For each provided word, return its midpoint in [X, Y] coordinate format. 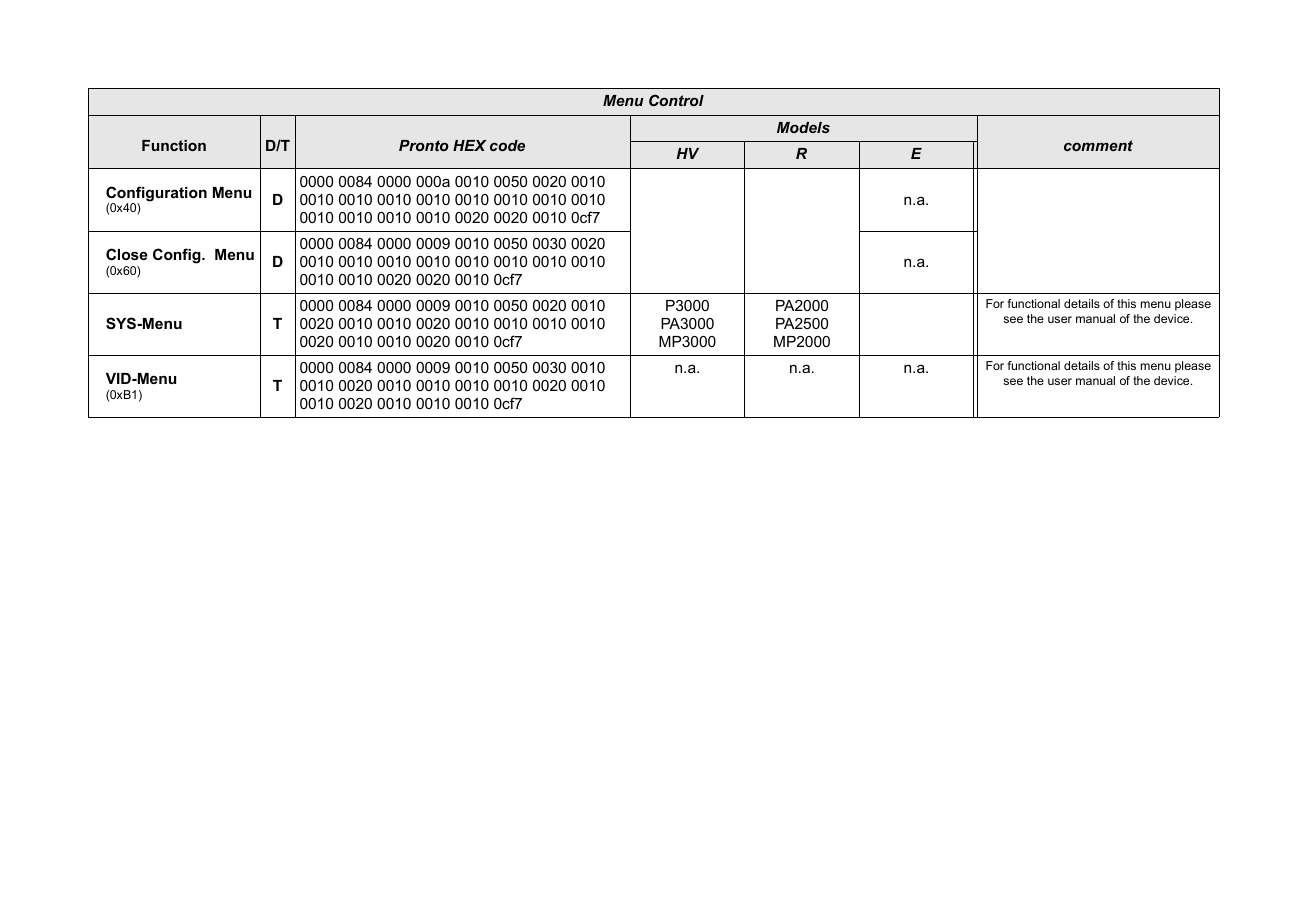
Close [127, 254]
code [507, 145]
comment [1098, 145]
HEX [469, 145]
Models [803, 127]
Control [676, 100]
